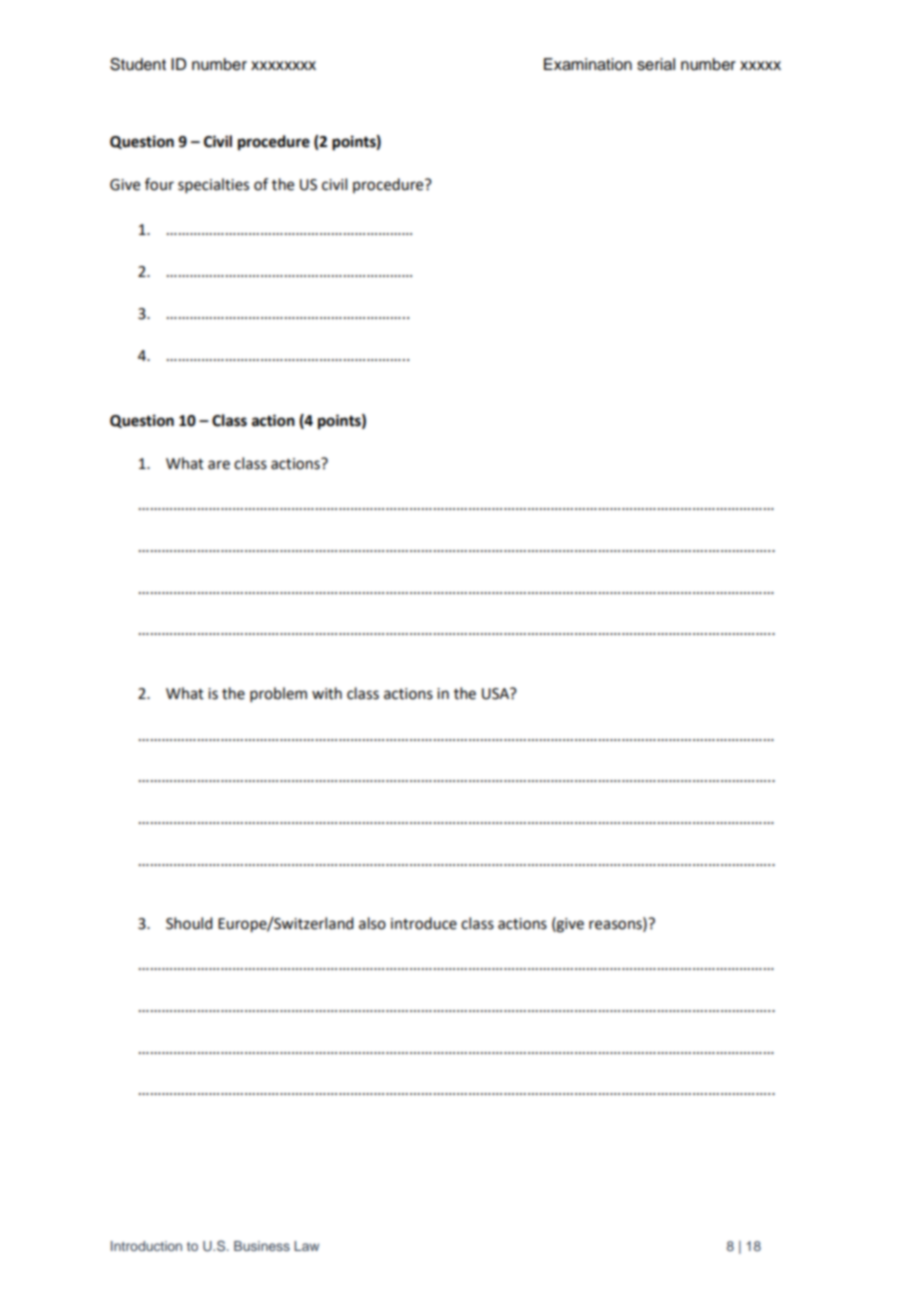 The width and height of the image is (924, 1308). I want to click on Examination, so click(588, 64).
